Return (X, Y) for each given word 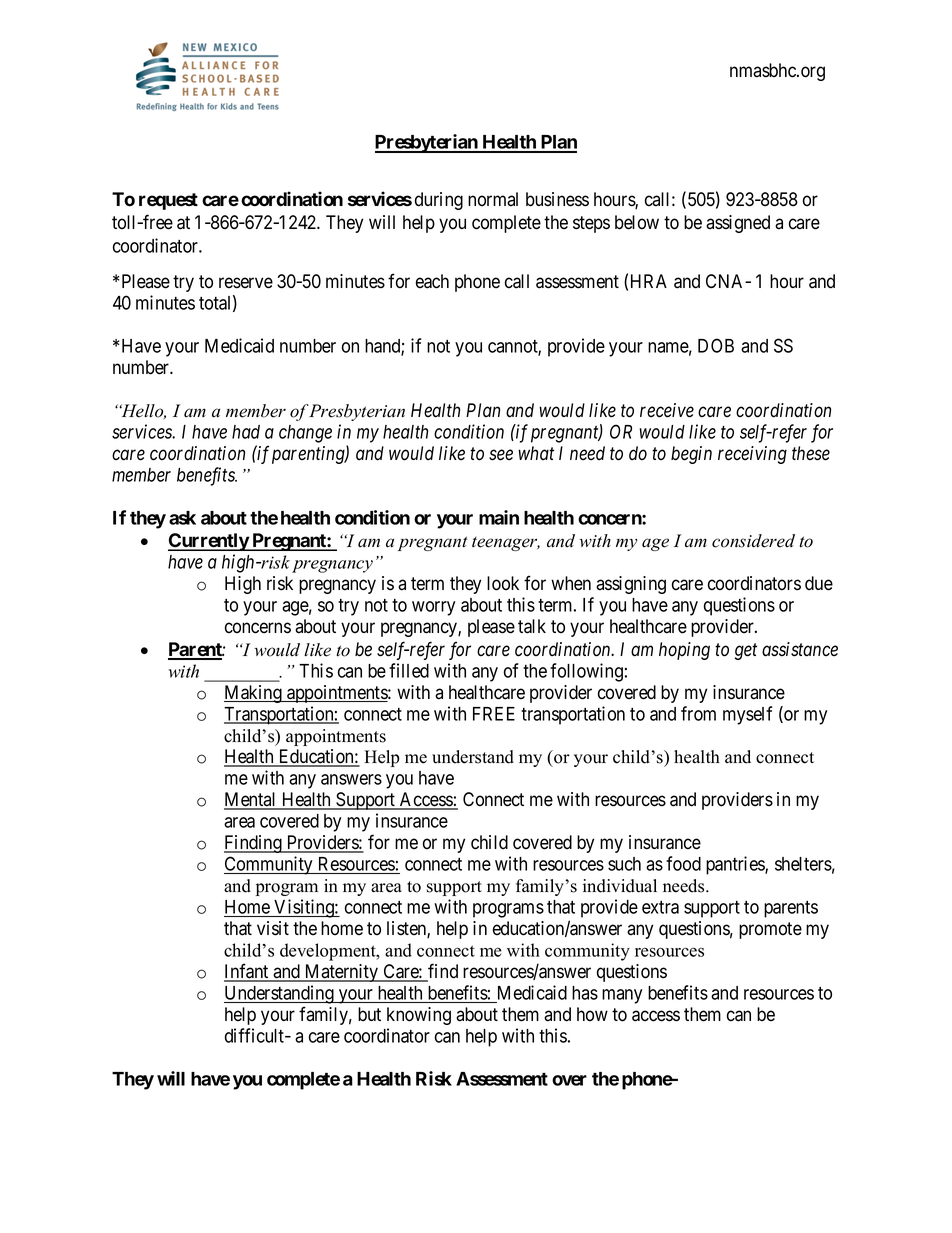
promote (770, 930)
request (168, 201)
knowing (419, 1016)
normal (493, 199)
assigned (738, 224)
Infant (247, 972)
